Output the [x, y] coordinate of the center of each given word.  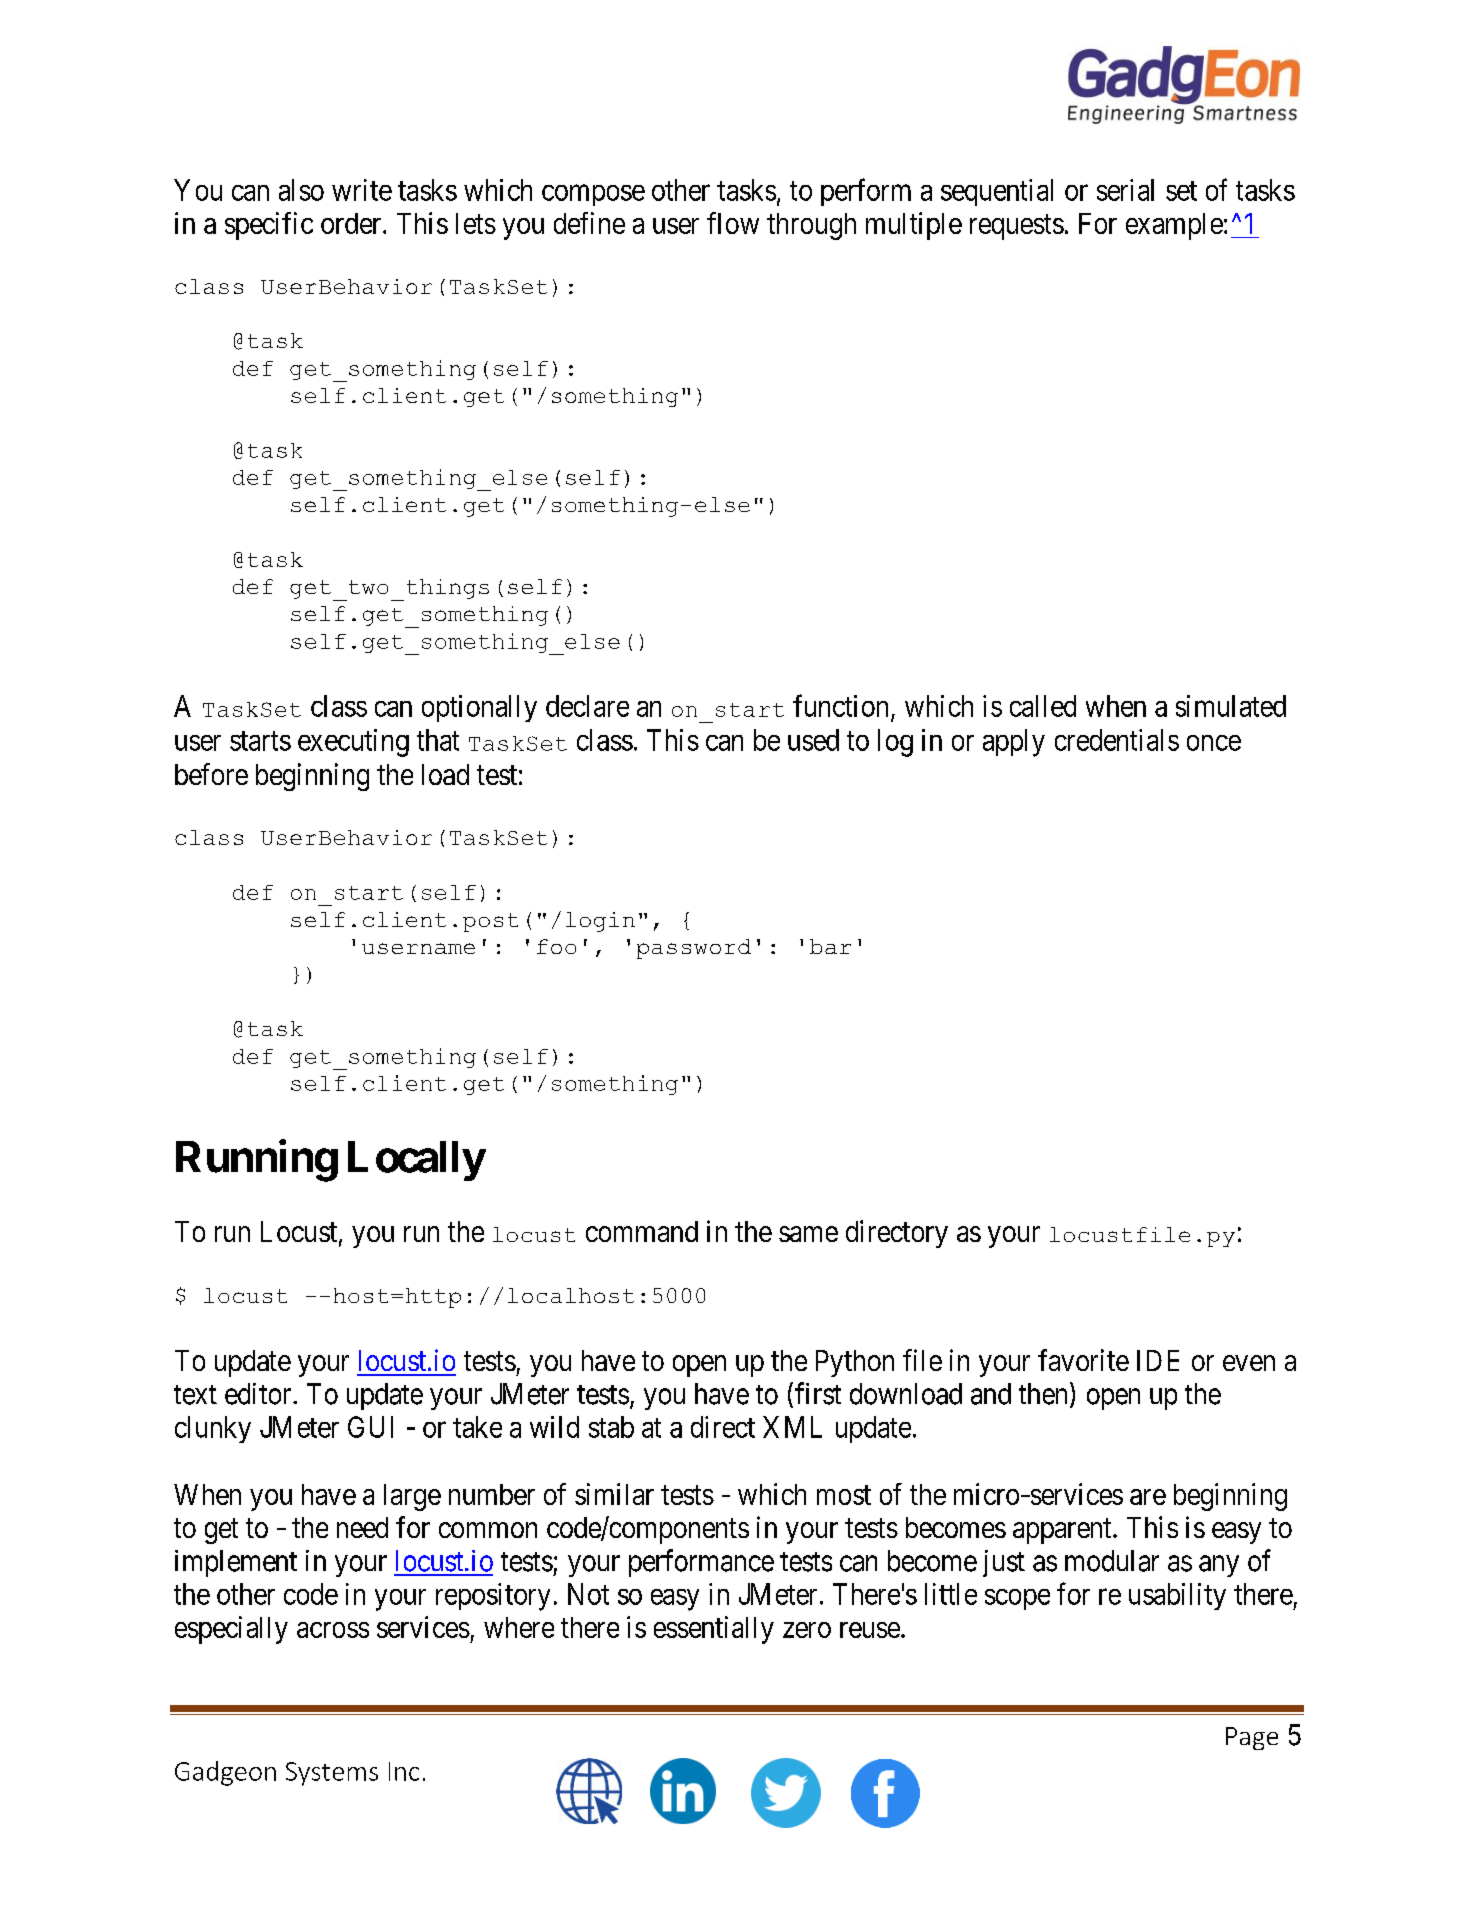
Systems [332, 1774]
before [211, 774]
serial [1125, 190]
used [813, 740]
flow [733, 223]
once [1214, 743]
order [352, 223]
